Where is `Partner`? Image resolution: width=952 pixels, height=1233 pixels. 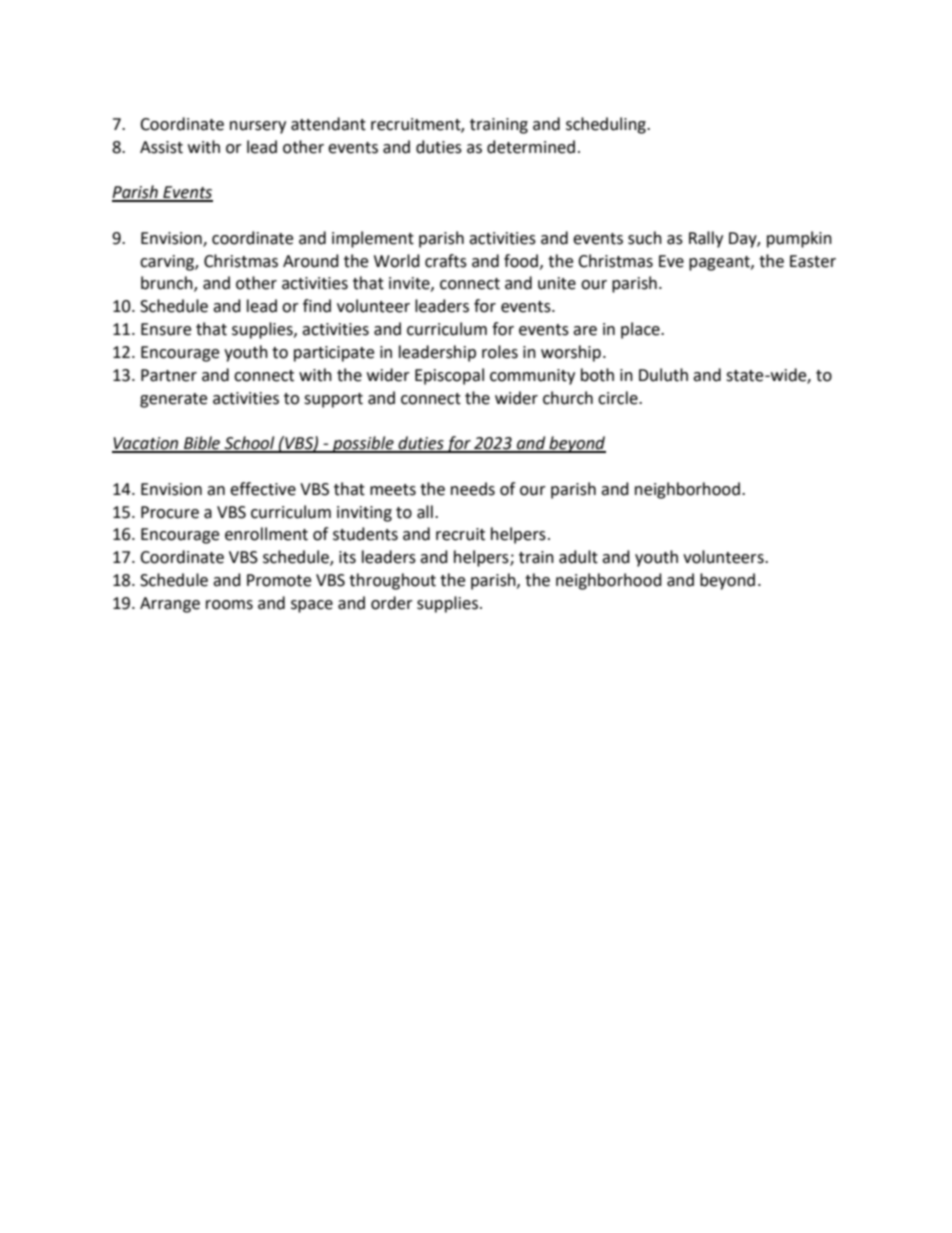
Partner is located at coordinates (169, 375).
